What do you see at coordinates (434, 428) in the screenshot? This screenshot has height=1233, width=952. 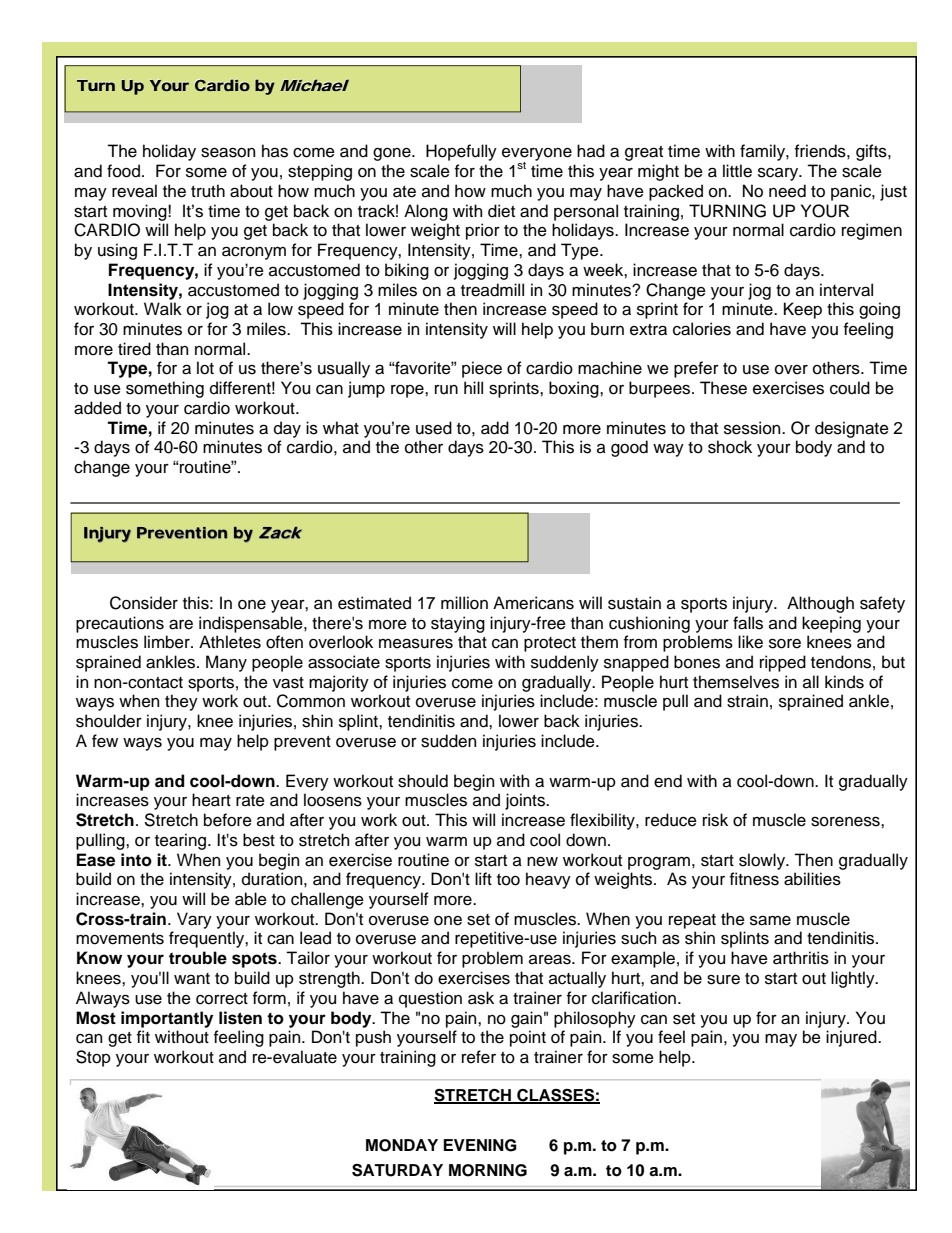 I see `used` at bounding box center [434, 428].
